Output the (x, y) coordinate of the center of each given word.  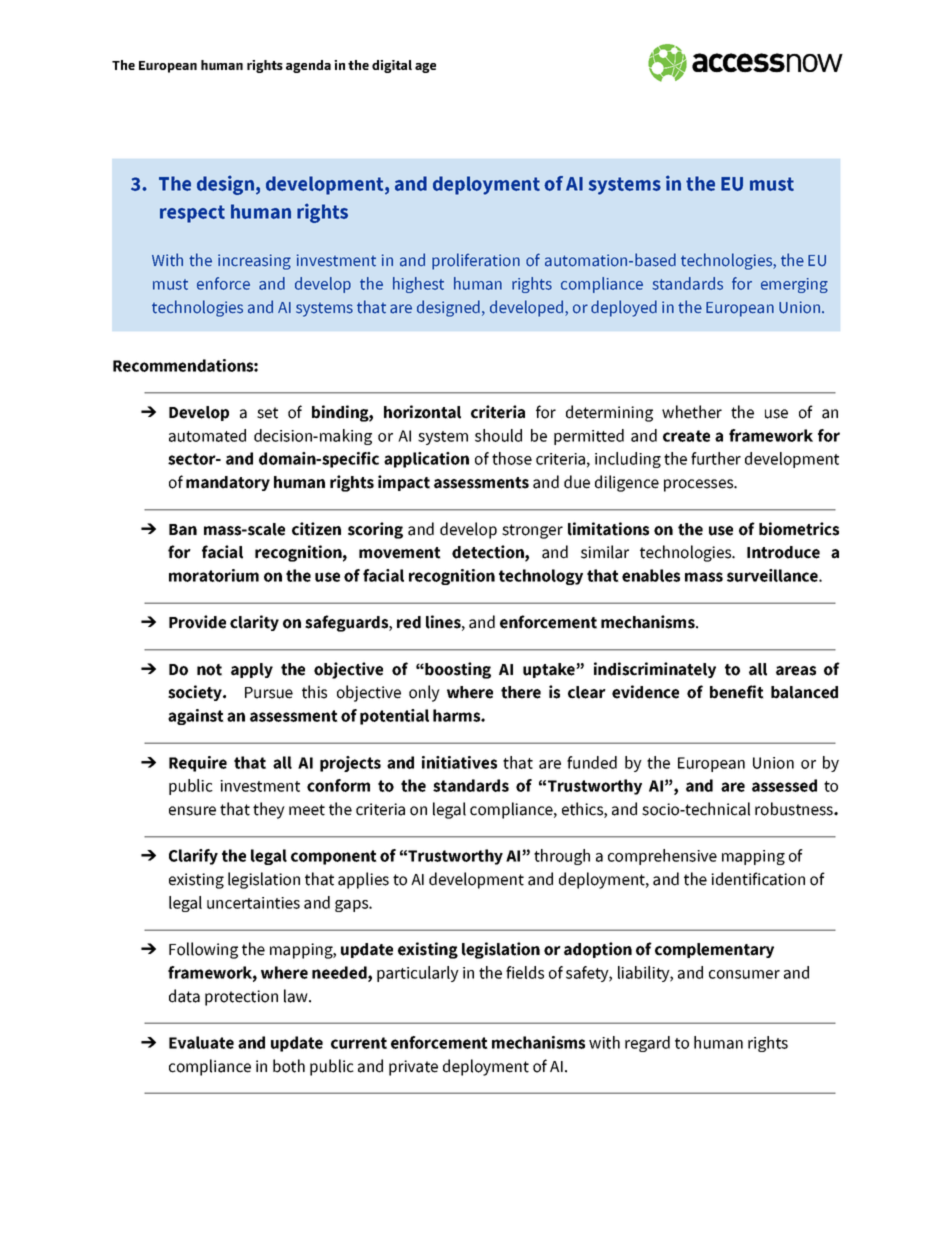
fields (525, 972)
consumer (744, 974)
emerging (794, 285)
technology (541, 577)
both (289, 1066)
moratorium (214, 575)
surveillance (773, 575)
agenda (308, 66)
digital (392, 66)
